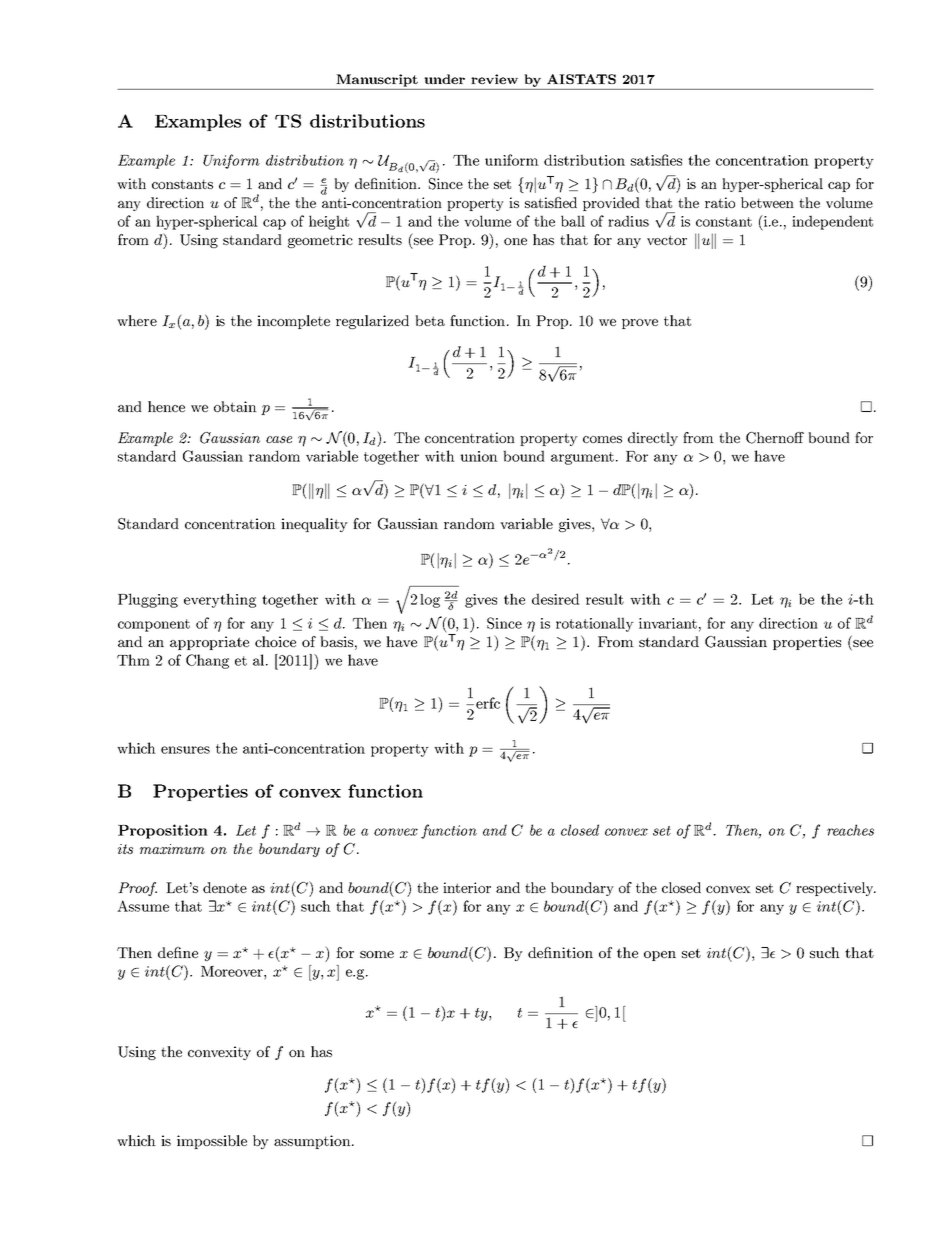 This page has height=1233, width=952. Describe the element at coordinates (494, 79) in the page. I see `review` at that location.
